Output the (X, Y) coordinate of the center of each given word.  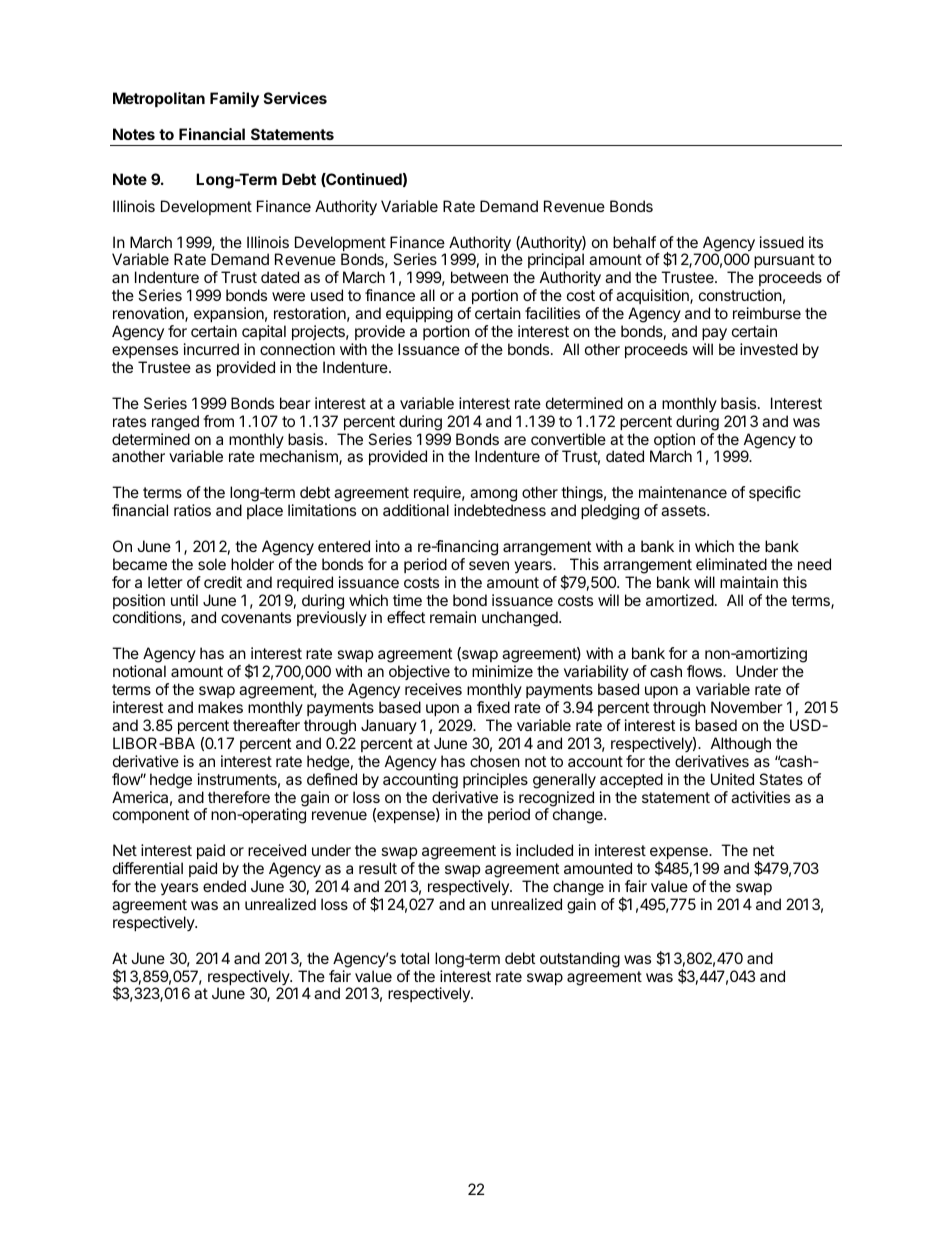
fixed (493, 707)
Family (234, 100)
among (493, 497)
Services (295, 98)
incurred (211, 349)
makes (220, 707)
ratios (192, 510)
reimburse (767, 313)
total (414, 958)
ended (224, 886)
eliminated (731, 564)
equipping (419, 316)
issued (782, 242)
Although (741, 745)
